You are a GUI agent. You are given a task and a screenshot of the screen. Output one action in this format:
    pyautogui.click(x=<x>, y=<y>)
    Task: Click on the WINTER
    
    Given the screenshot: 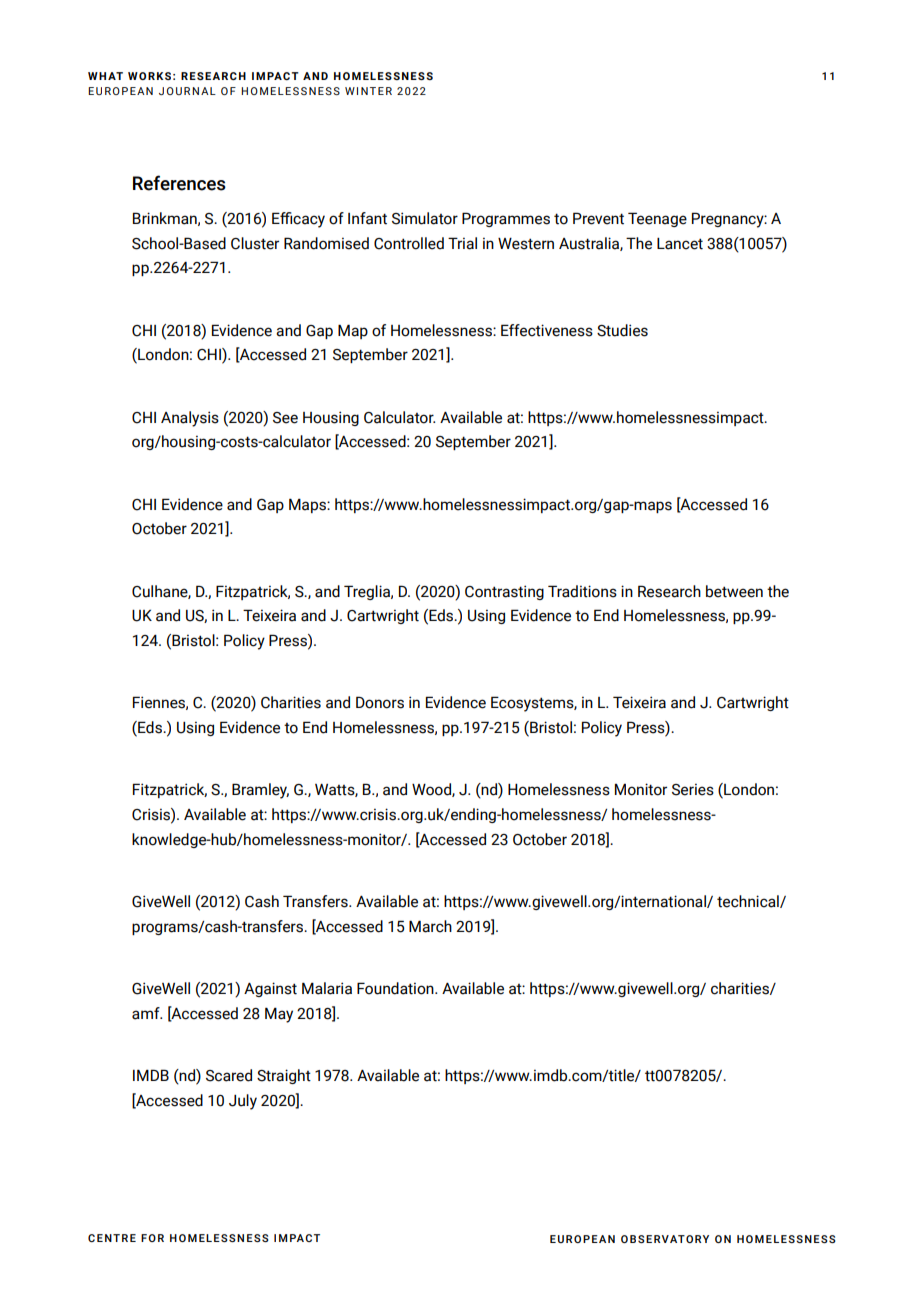 What is the action you would take?
    pyautogui.click(x=368, y=91)
